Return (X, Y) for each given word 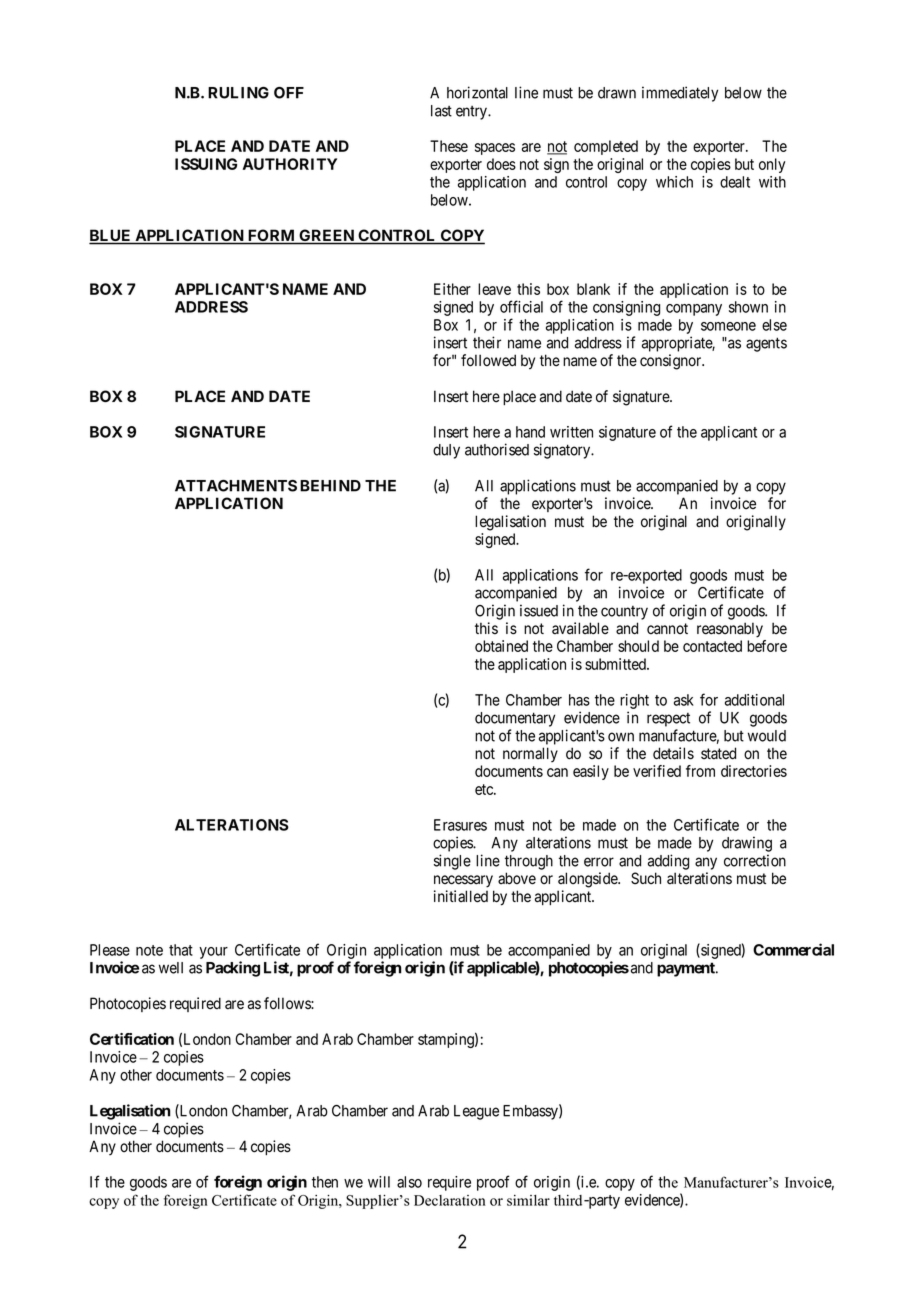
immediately (680, 94)
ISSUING (206, 164)
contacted (712, 646)
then (325, 1182)
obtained (501, 646)
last (441, 111)
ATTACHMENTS (236, 486)
